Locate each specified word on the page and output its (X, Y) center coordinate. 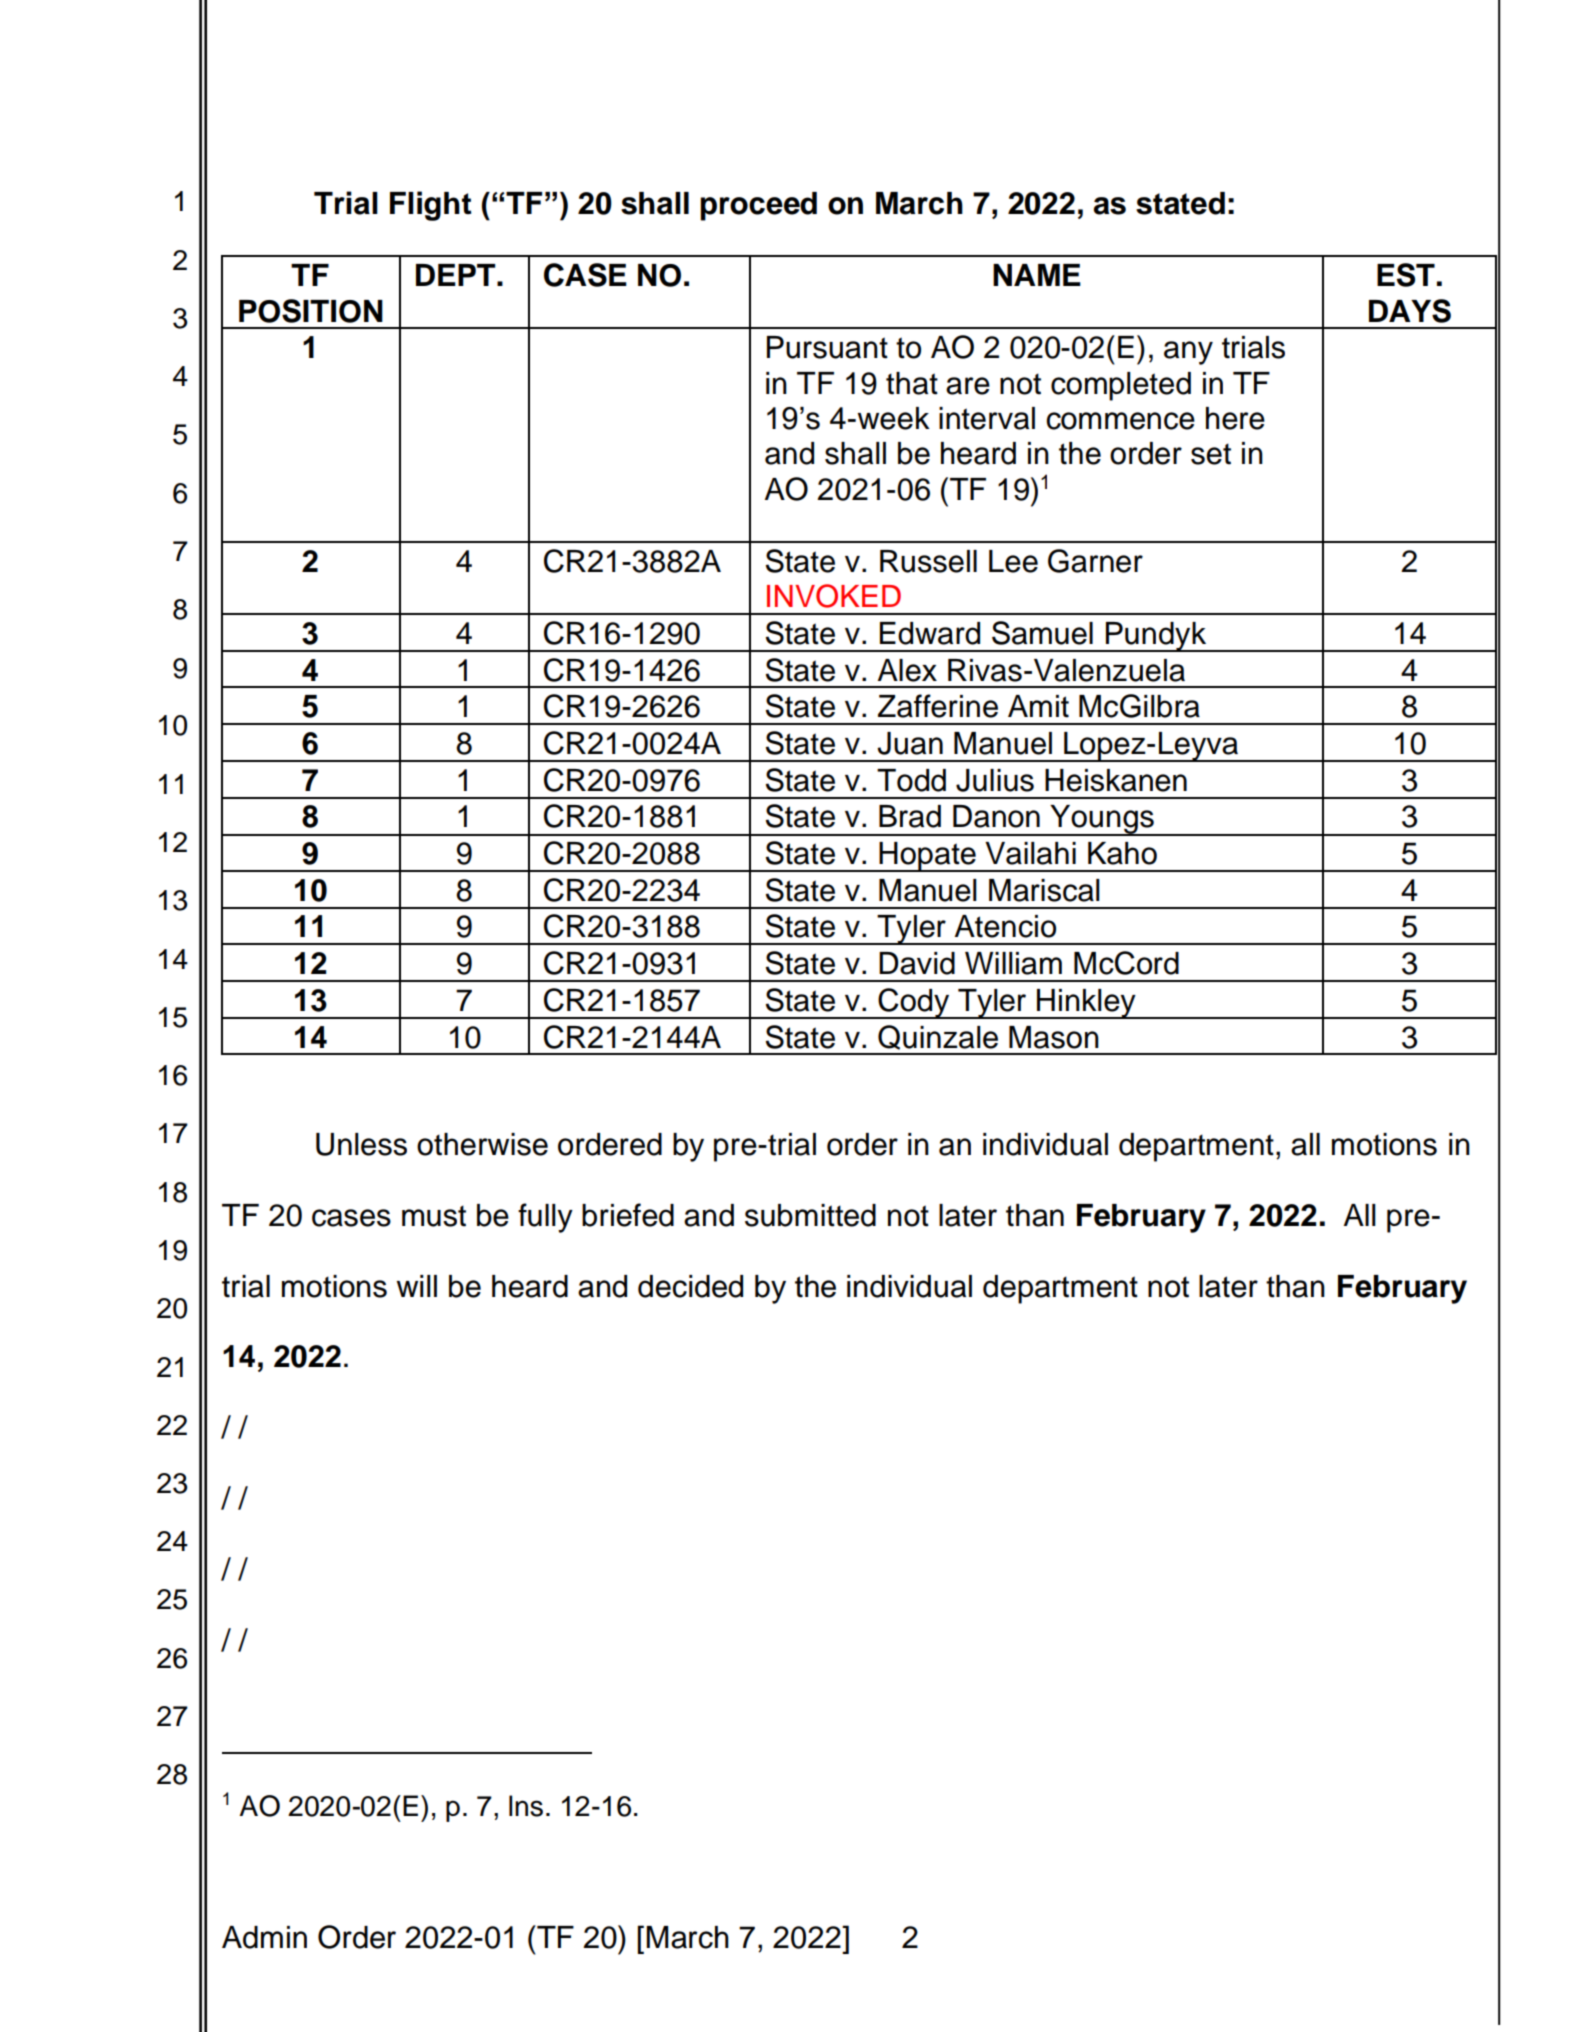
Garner (1095, 561)
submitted (810, 1215)
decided (690, 1286)
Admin (264, 1937)
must (434, 1216)
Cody (914, 1003)
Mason (1054, 1037)
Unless (361, 1144)
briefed (628, 1215)
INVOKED (834, 596)
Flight (430, 206)
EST (1406, 275)
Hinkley (1086, 1004)
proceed (758, 206)
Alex (907, 670)
